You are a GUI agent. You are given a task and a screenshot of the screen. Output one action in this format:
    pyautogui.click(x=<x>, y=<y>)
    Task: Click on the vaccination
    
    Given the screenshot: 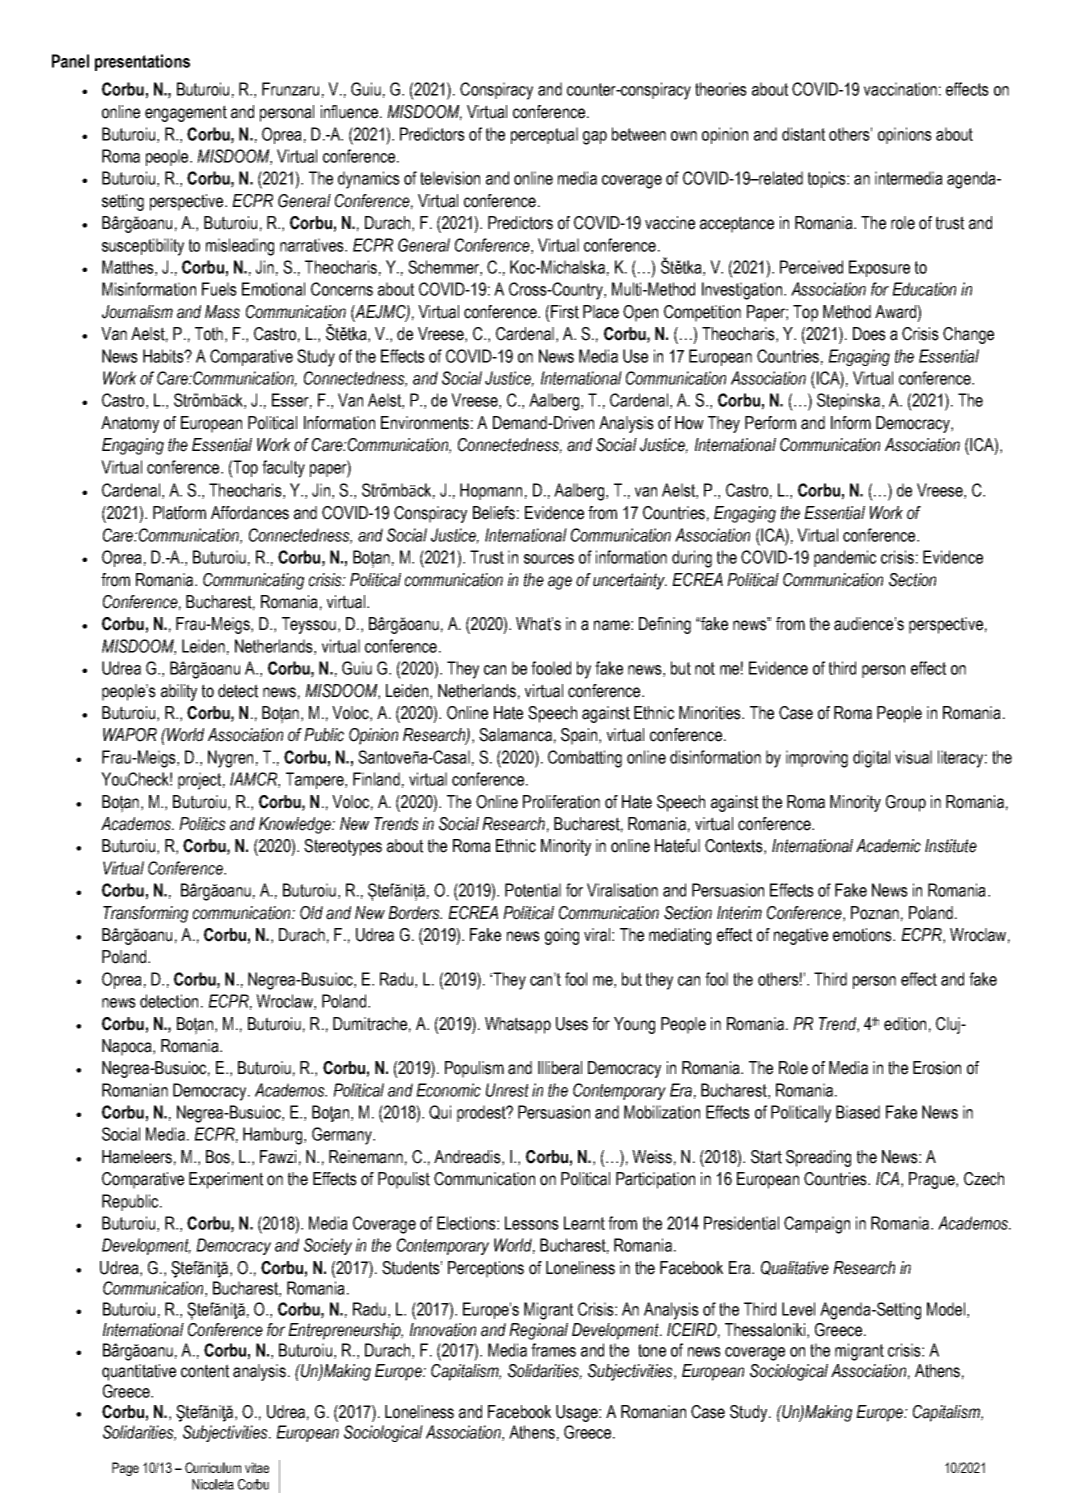 What is the action you would take?
    pyautogui.click(x=900, y=89)
